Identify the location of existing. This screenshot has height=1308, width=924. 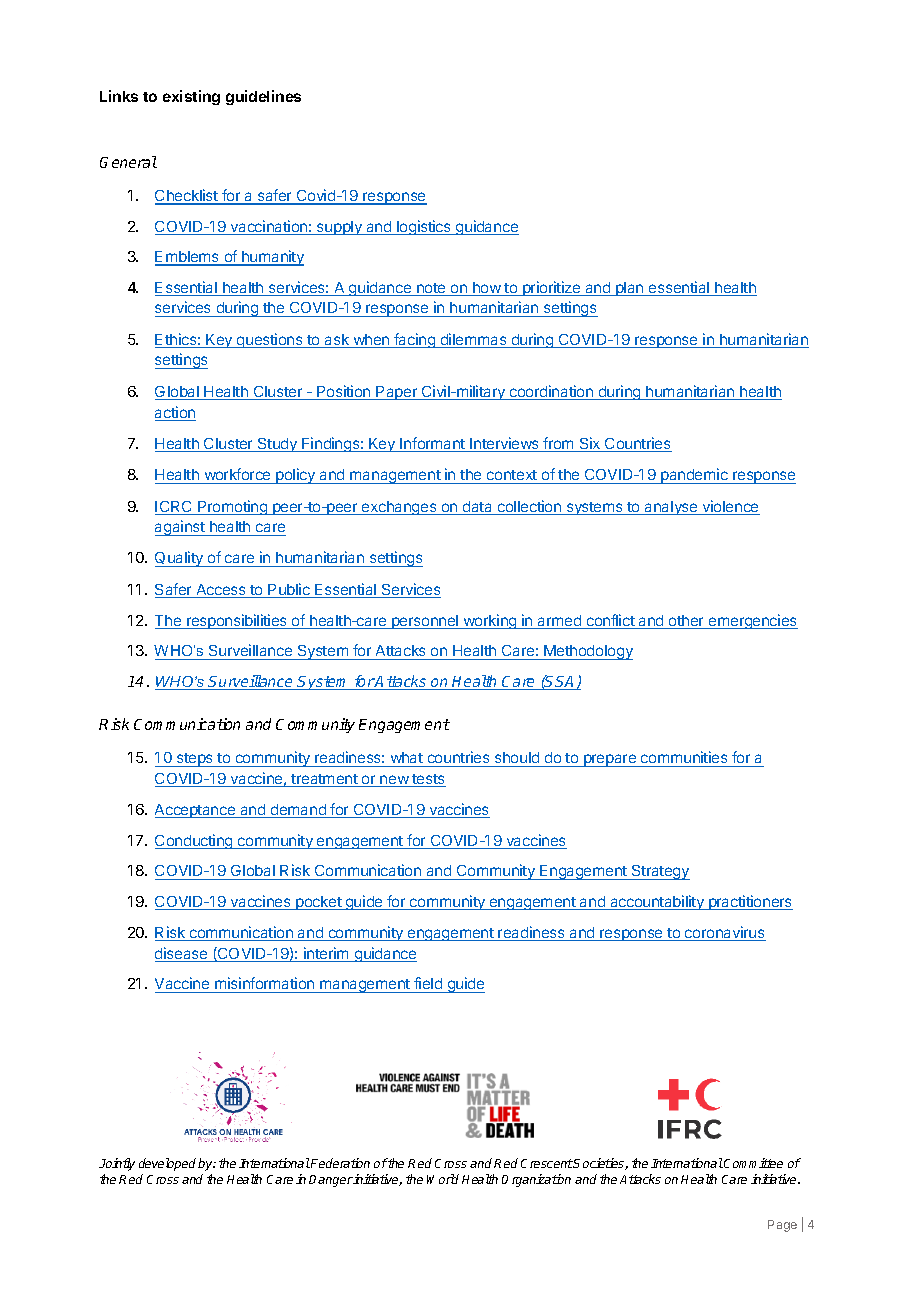
(191, 97).
